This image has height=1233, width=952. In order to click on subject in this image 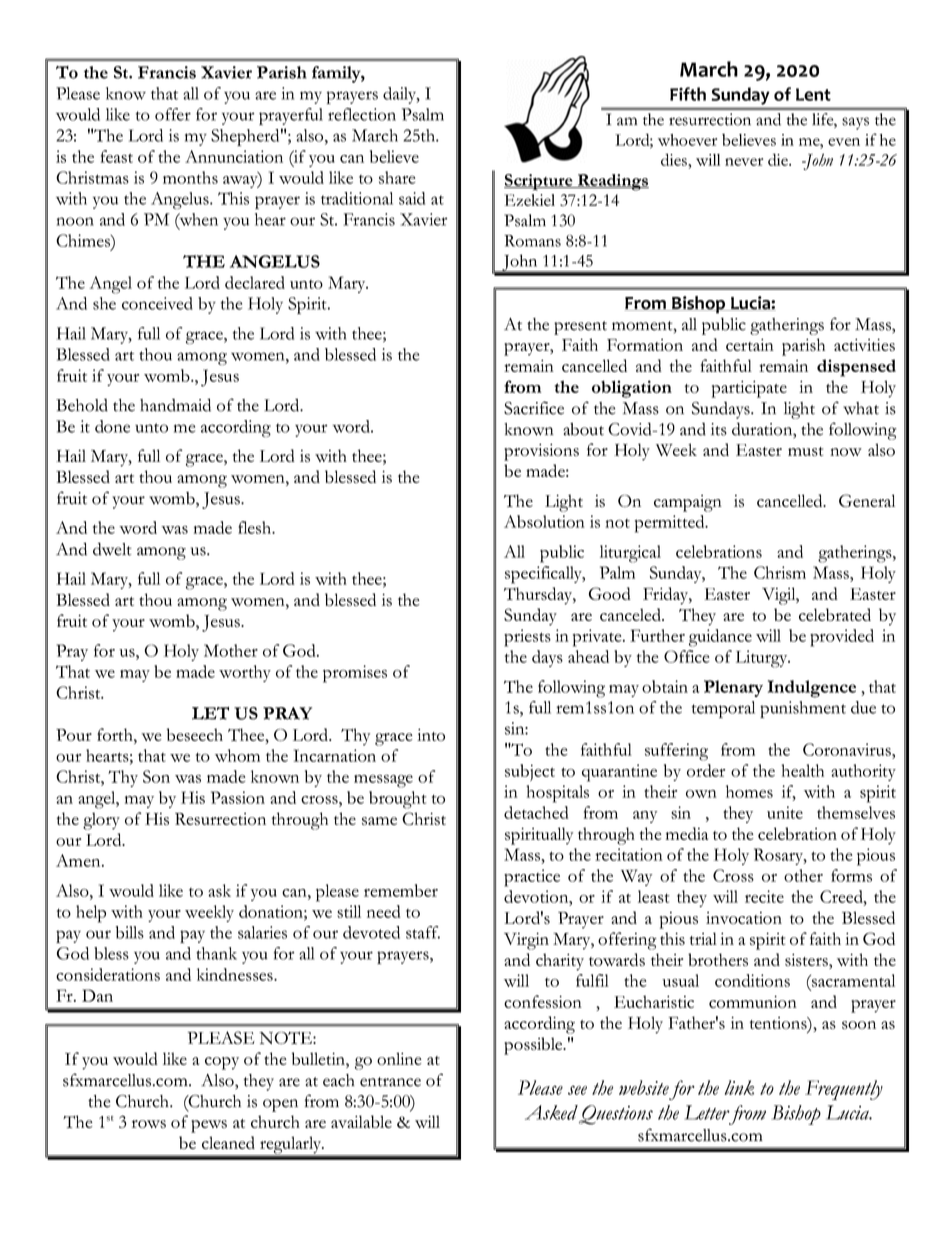, I will do `click(530, 772)`.
